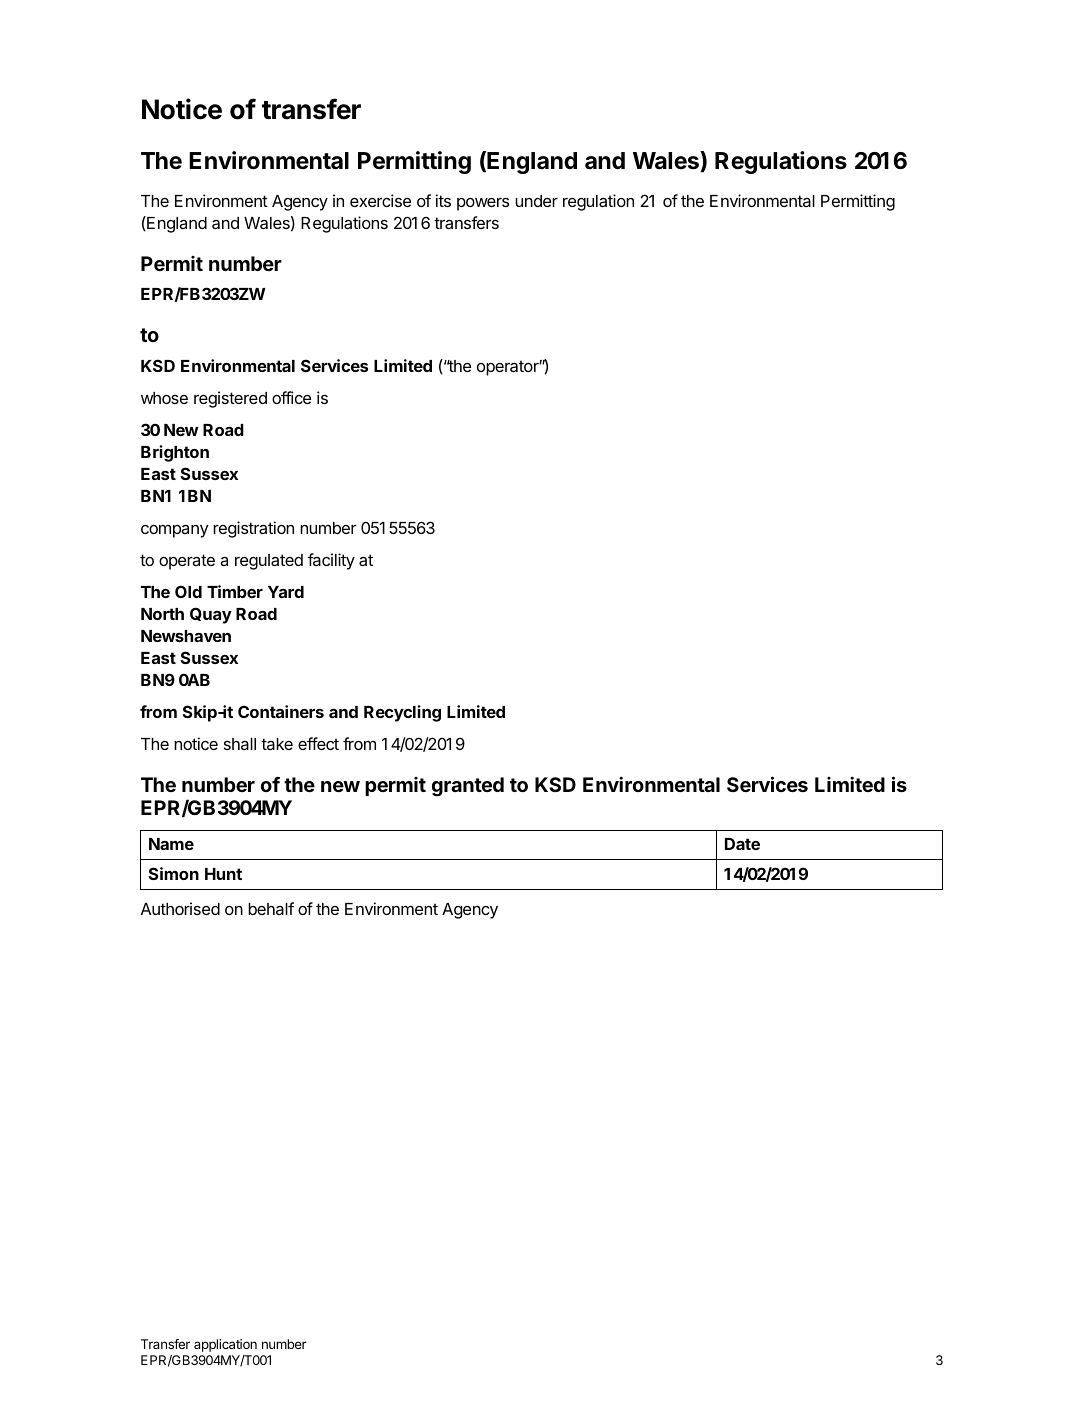 The width and height of the image is (1083, 1401). I want to click on exercise, so click(380, 200).
